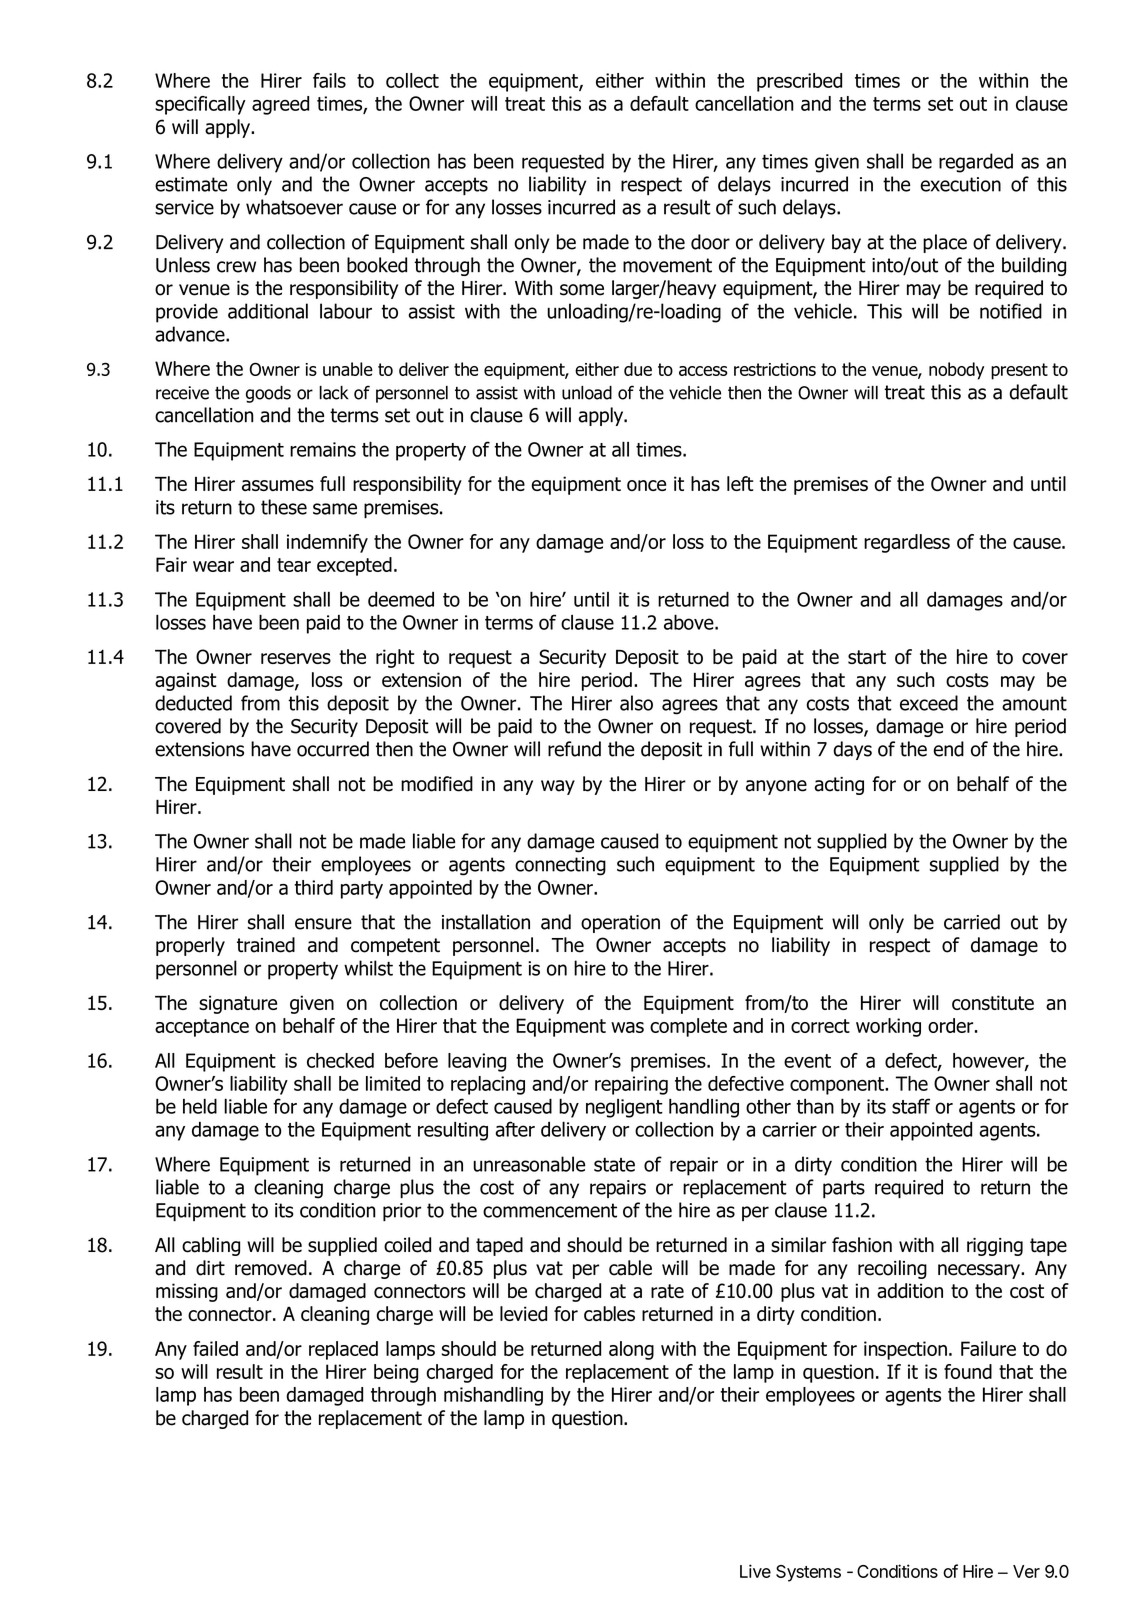 The width and height of the screenshot is (1138, 1609). What do you see at coordinates (710, 242) in the screenshot?
I see `door` at bounding box center [710, 242].
